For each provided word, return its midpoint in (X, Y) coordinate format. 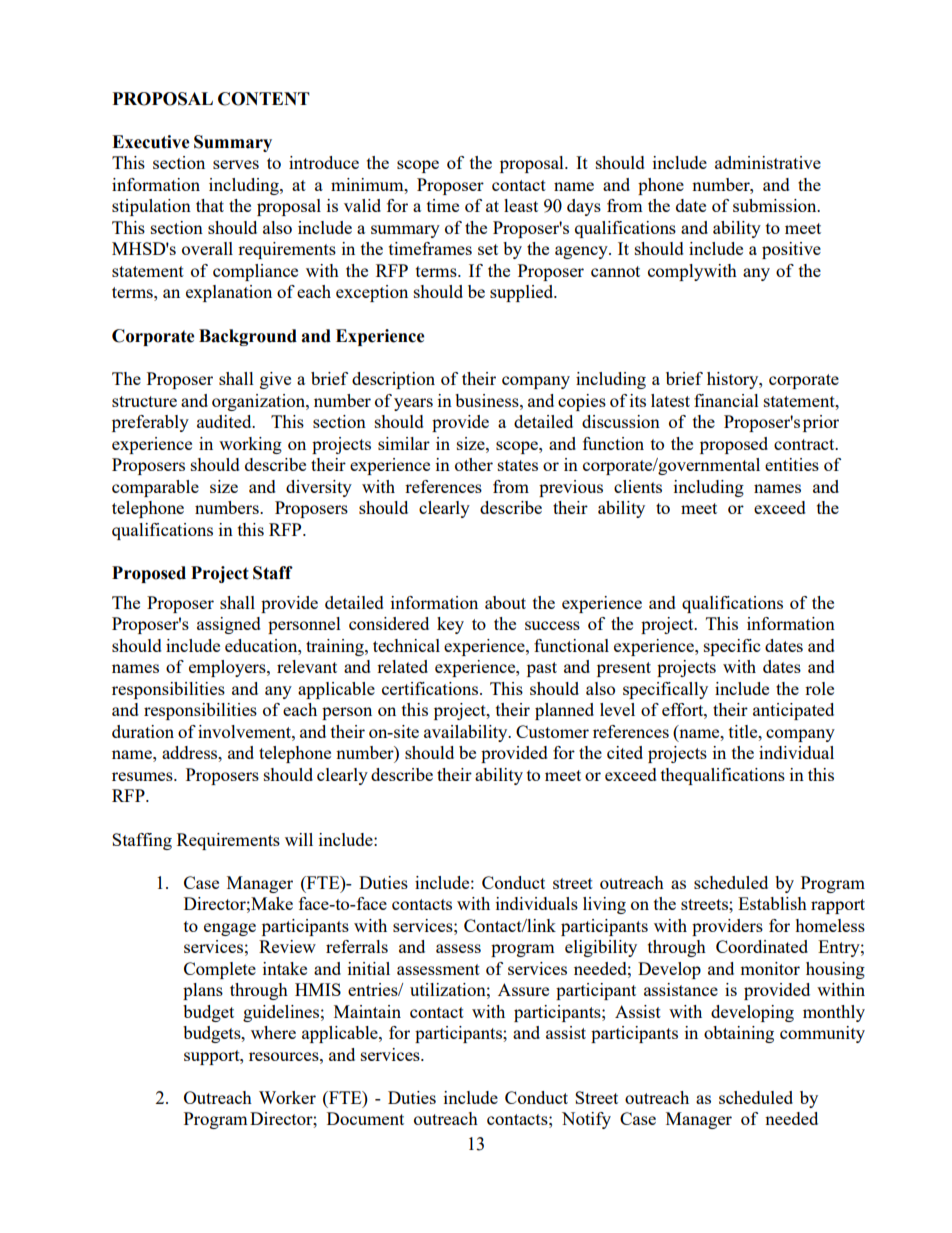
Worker (287, 1097)
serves (236, 164)
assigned (229, 625)
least (521, 205)
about (505, 602)
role (819, 688)
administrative (768, 162)
